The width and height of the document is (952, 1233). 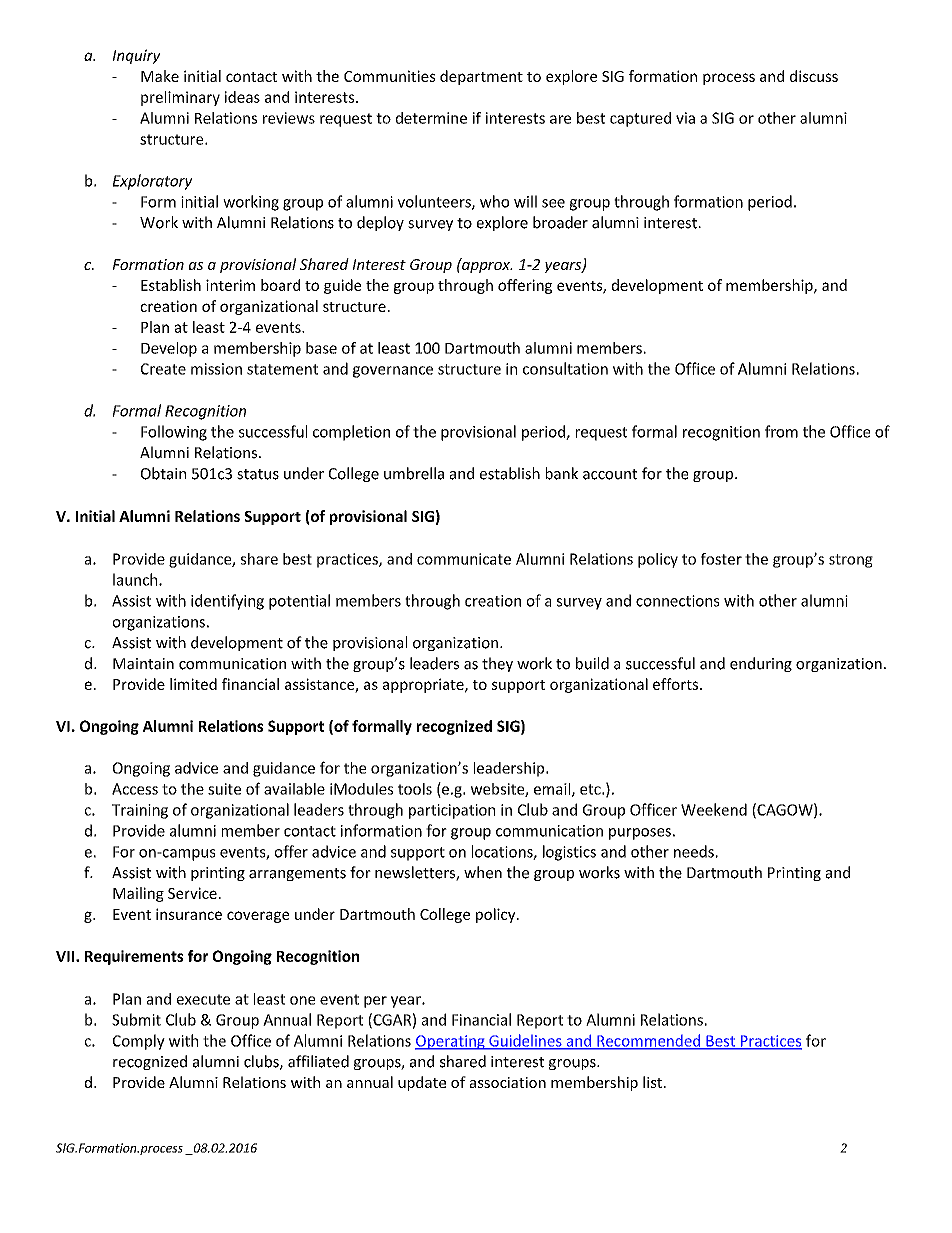 What do you see at coordinates (781, 431) in the document?
I see `from` at bounding box center [781, 431].
